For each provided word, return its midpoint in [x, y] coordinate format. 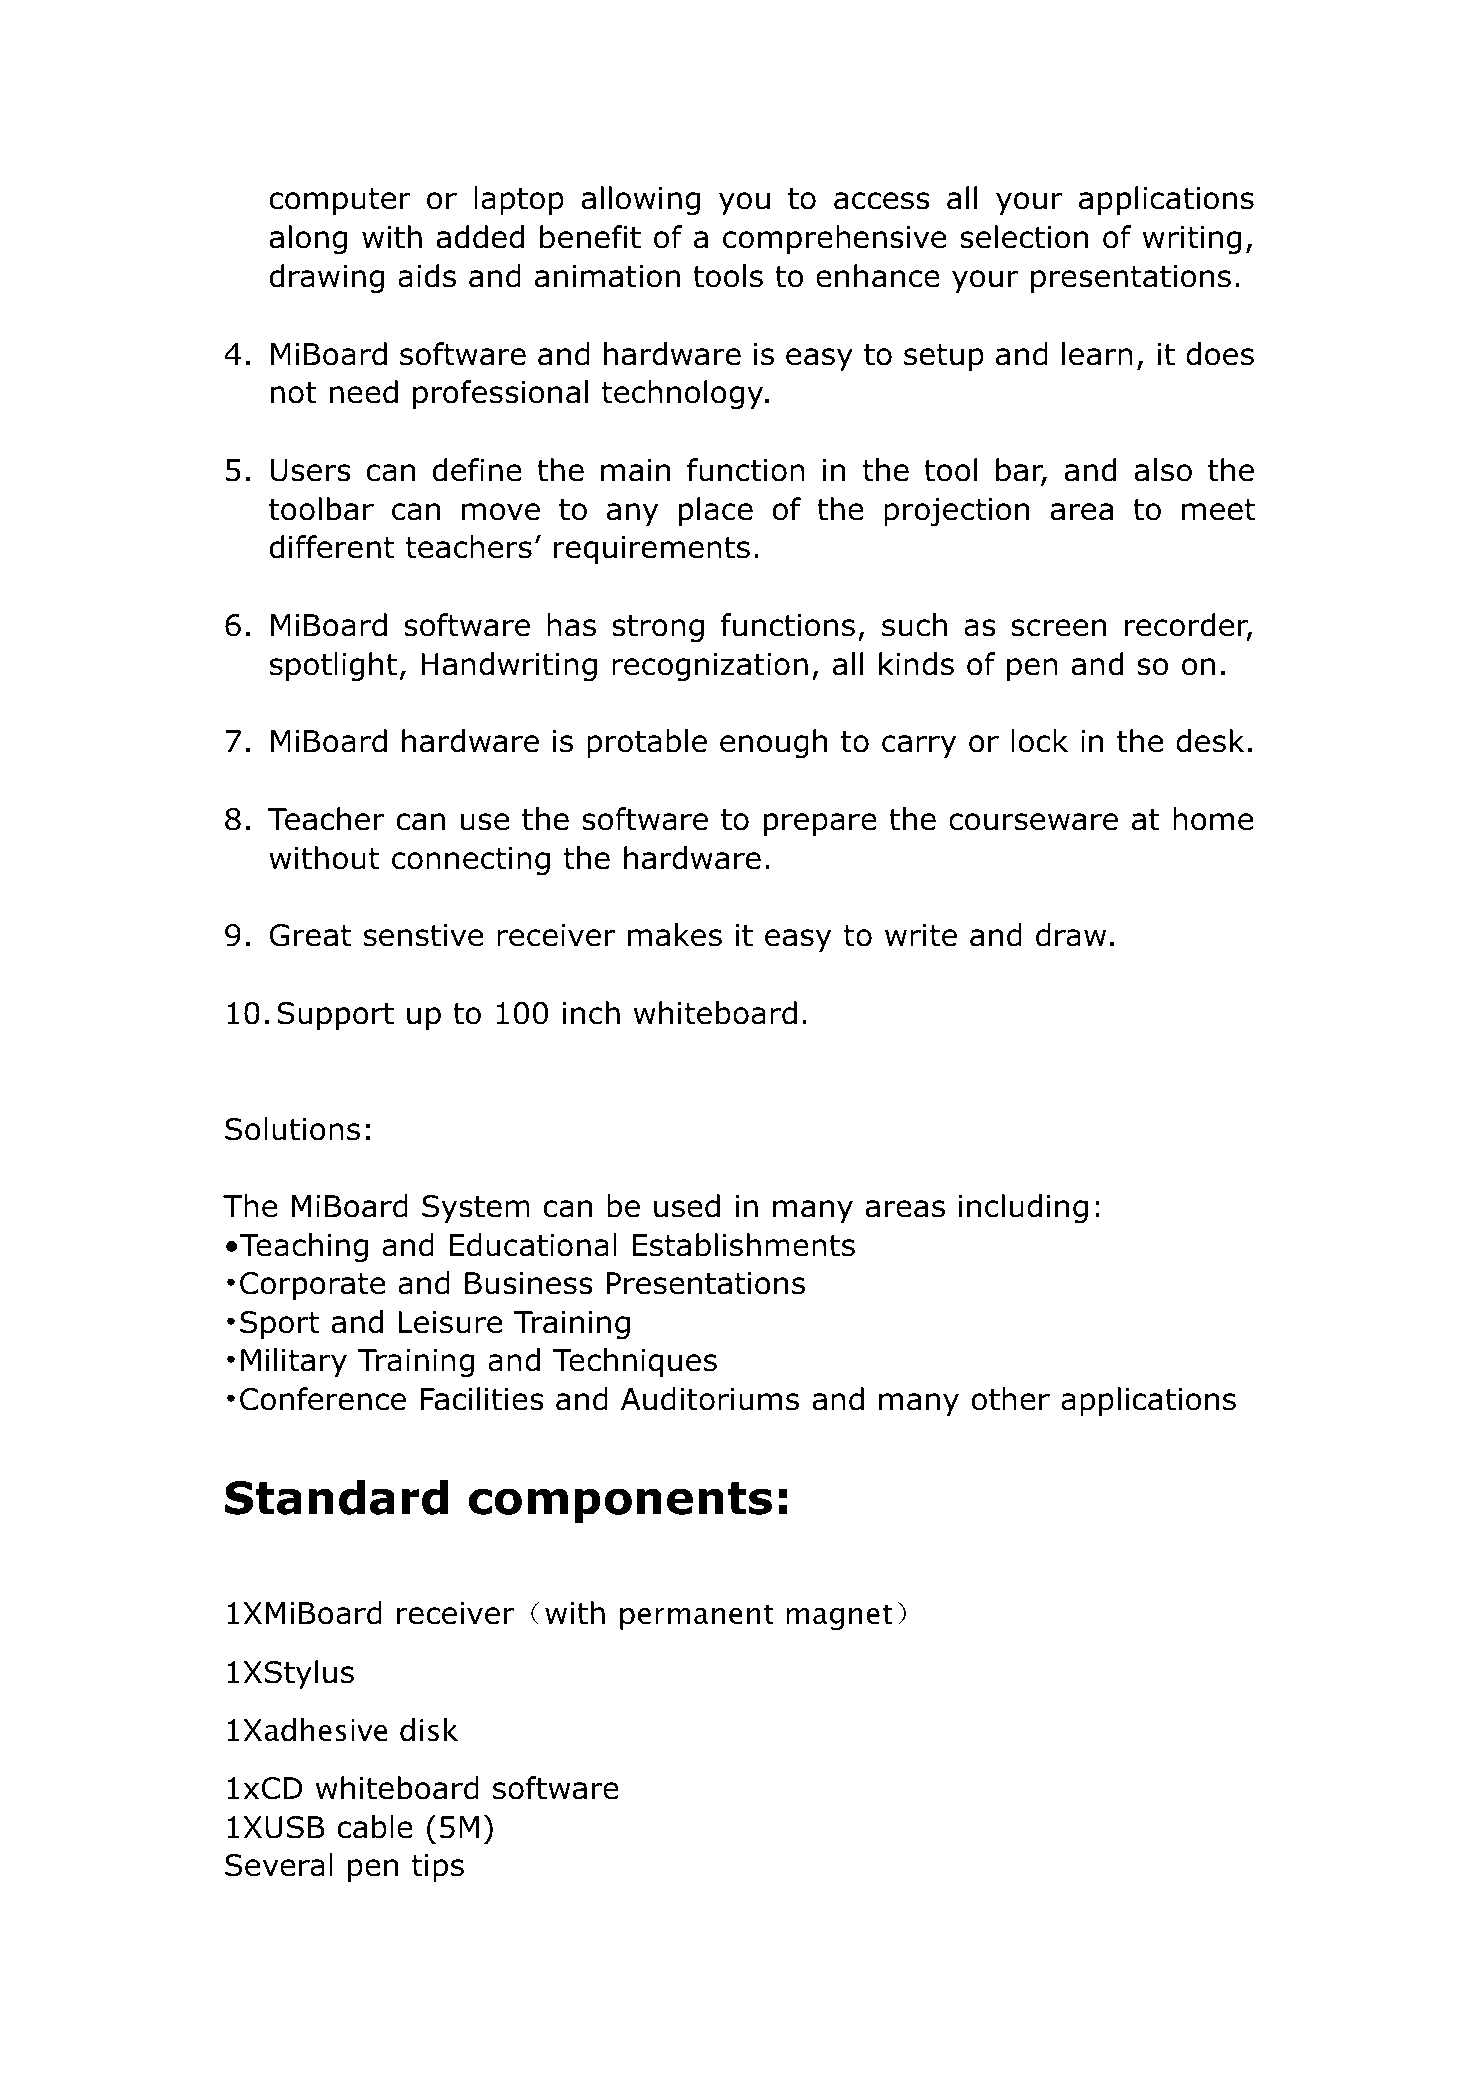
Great [310, 935]
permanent [697, 1617]
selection [1024, 237]
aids [427, 276]
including [1023, 1208]
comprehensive [834, 239]
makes [675, 935]
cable [375, 1827]
